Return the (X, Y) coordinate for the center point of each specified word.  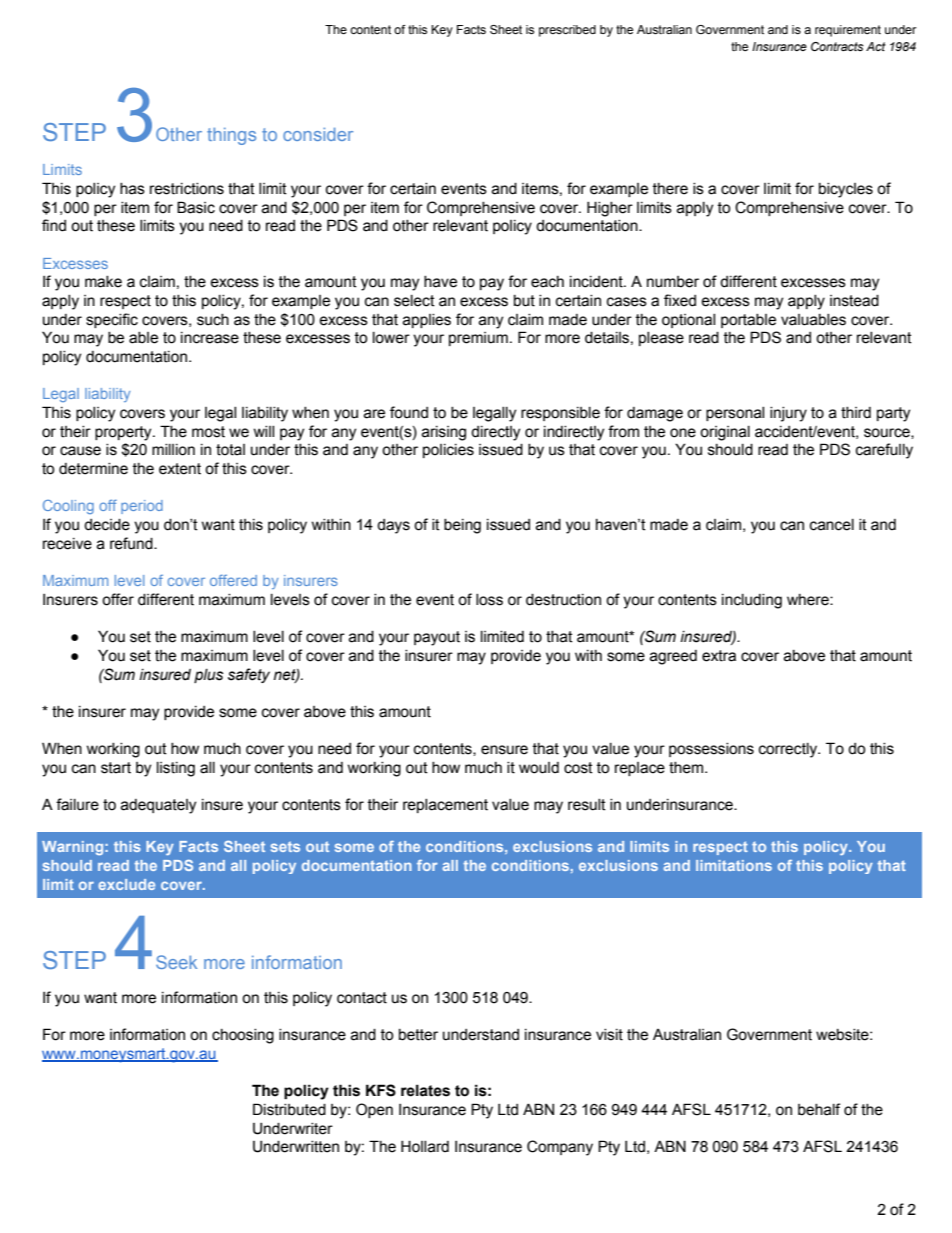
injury (788, 414)
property (124, 433)
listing (176, 769)
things (231, 136)
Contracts (837, 46)
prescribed (567, 31)
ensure (504, 750)
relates (425, 1090)
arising (444, 433)
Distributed (289, 1109)
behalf (819, 1109)
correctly (789, 750)
